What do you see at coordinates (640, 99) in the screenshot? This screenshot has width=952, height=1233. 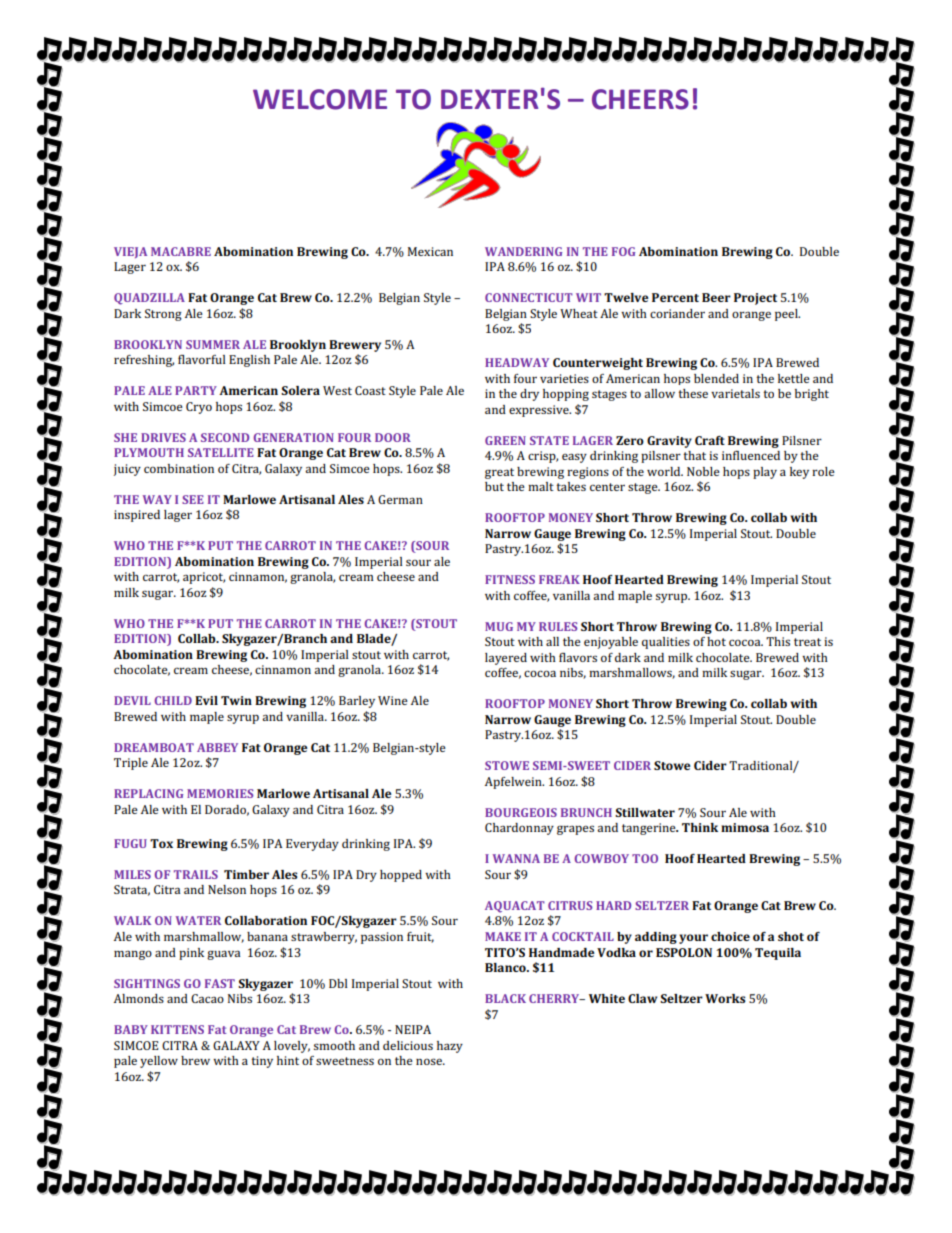 I see `CHEERS` at bounding box center [640, 99].
